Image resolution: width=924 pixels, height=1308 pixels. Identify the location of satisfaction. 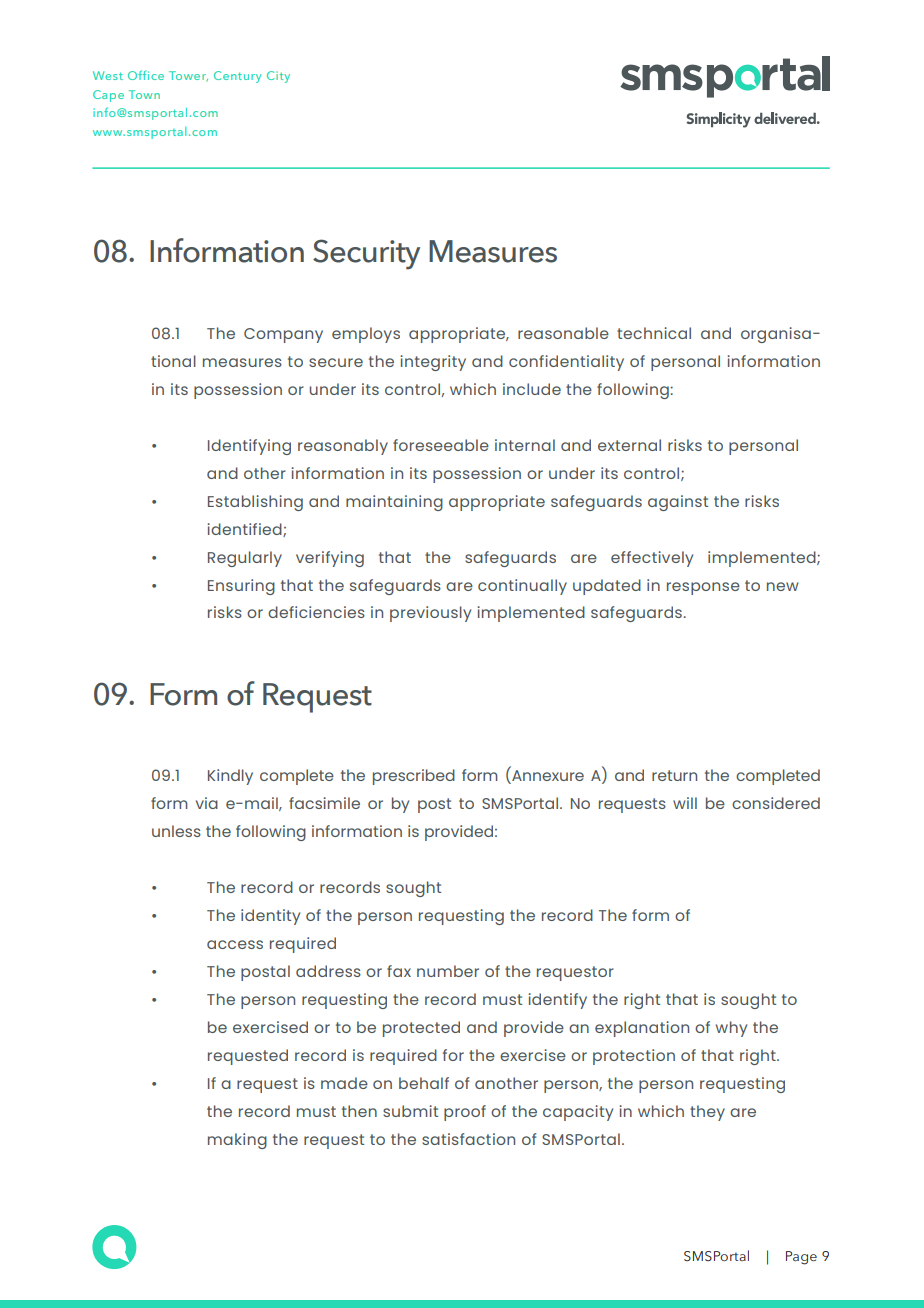
(468, 1139).
